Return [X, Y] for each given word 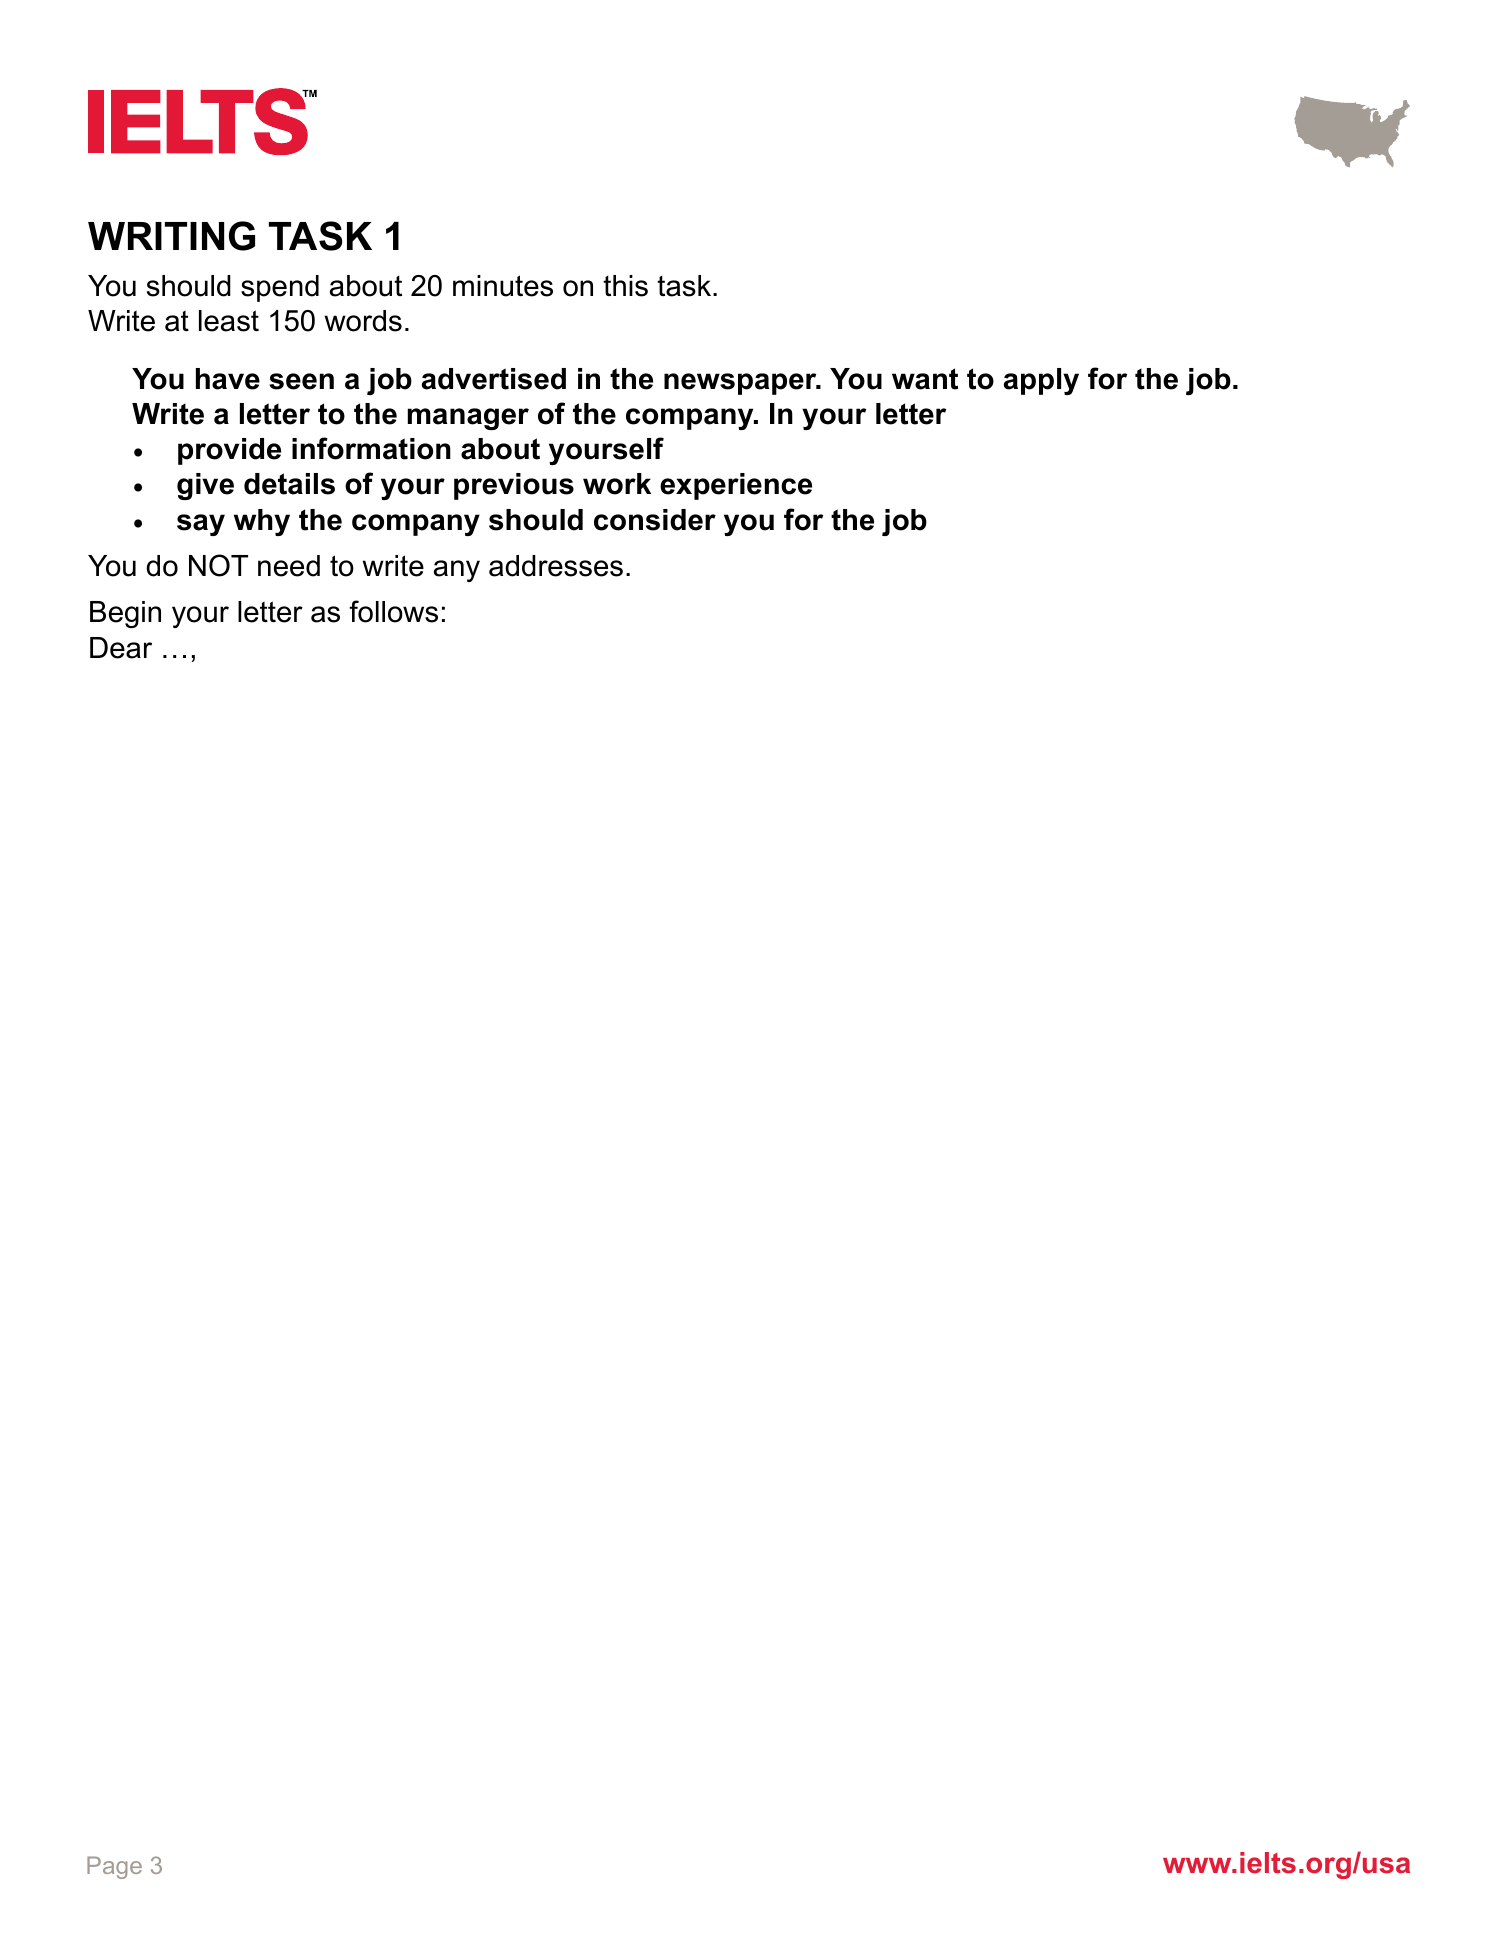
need [289, 566]
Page [114, 1867]
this [625, 286]
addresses [556, 566]
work [617, 484]
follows [393, 611]
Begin [125, 614]
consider [655, 520]
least [229, 321]
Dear [121, 648]
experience [736, 486]
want [925, 379]
